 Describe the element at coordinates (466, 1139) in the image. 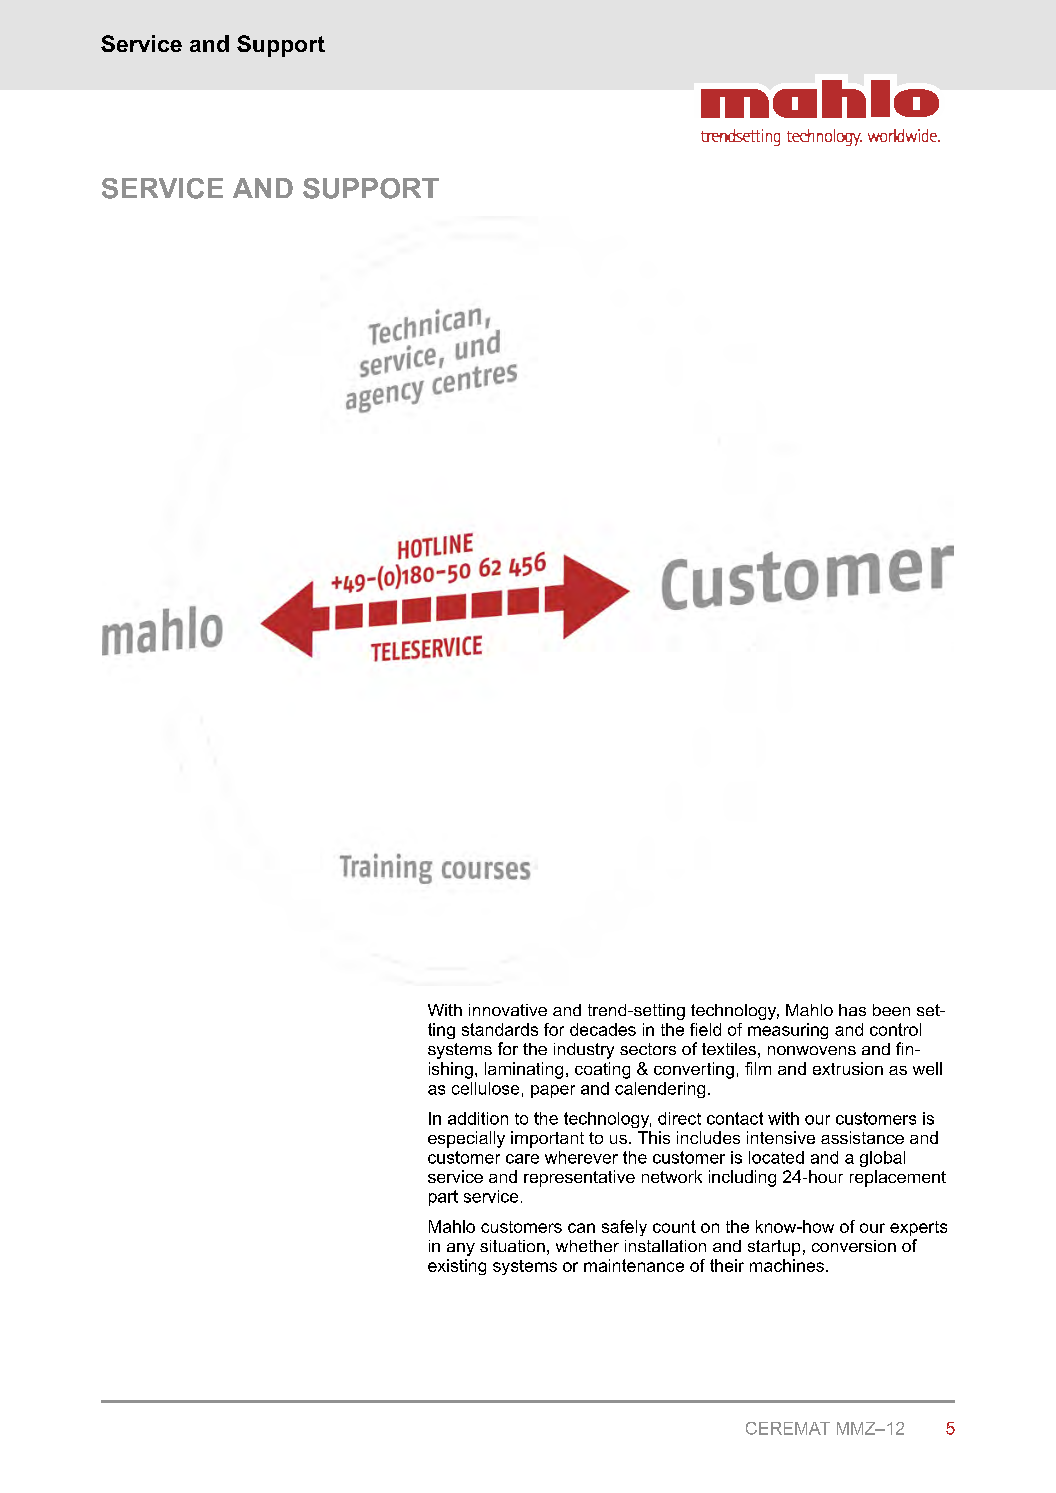

I see `especially` at that location.
